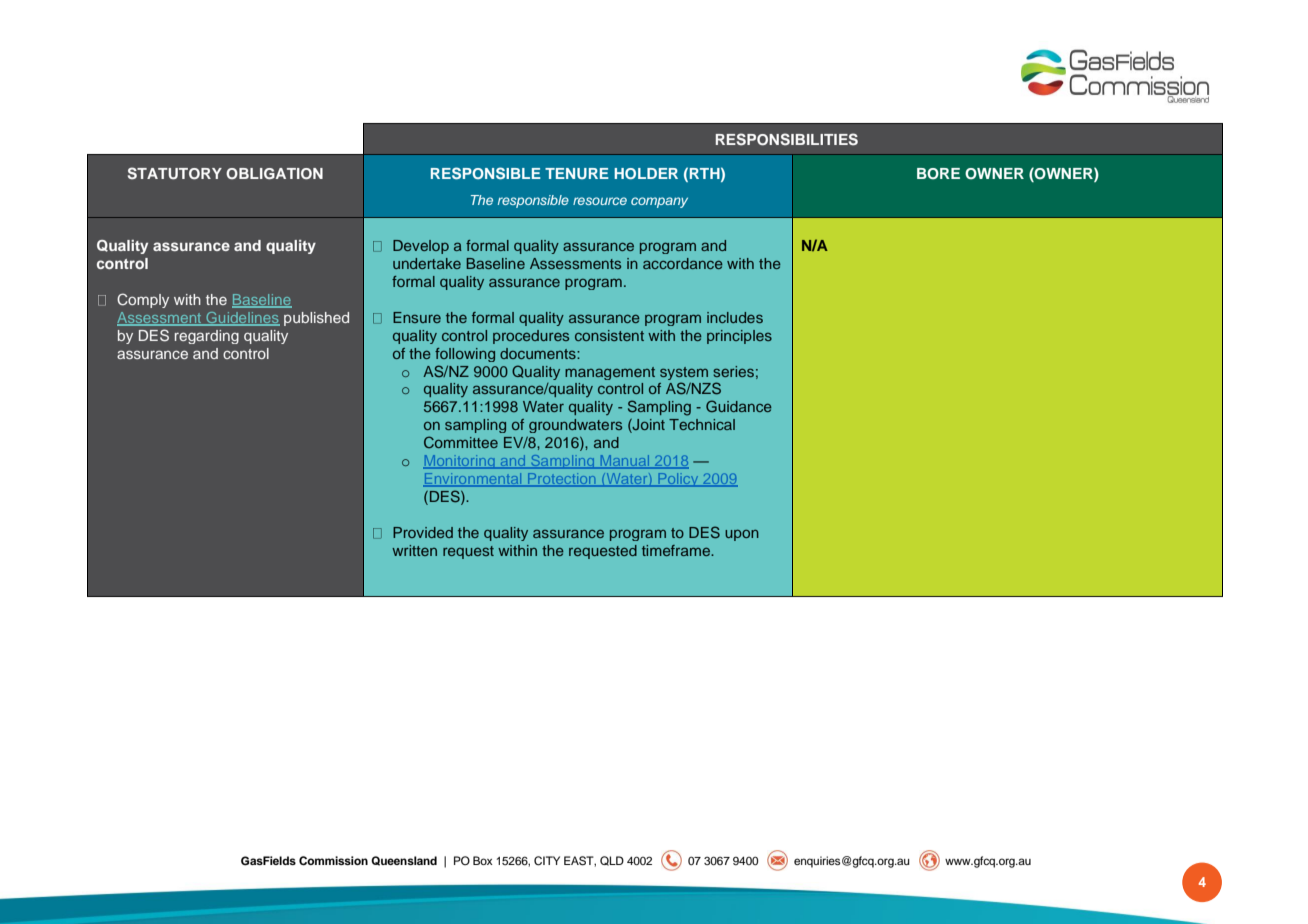 The image size is (1308, 924). I want to click on TENURE, so click(577, 173).
